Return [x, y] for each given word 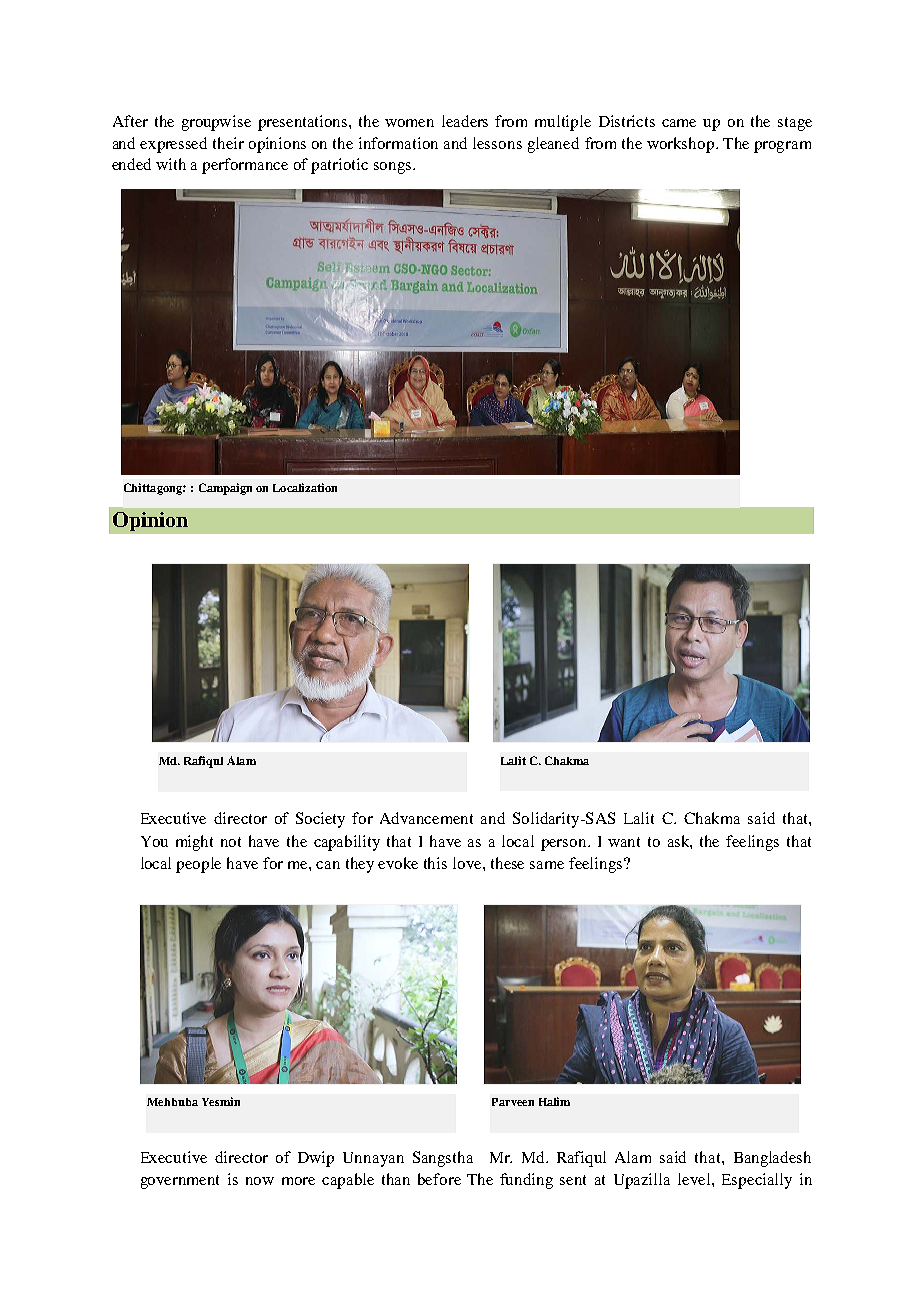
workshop [682, 145]
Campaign [225, 489]
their [228, 143]
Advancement [426, 818]
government [180, 1182]
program [782, 147]
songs [394, 168]
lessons [497, 143]
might [194, 843]
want [624, 842]
